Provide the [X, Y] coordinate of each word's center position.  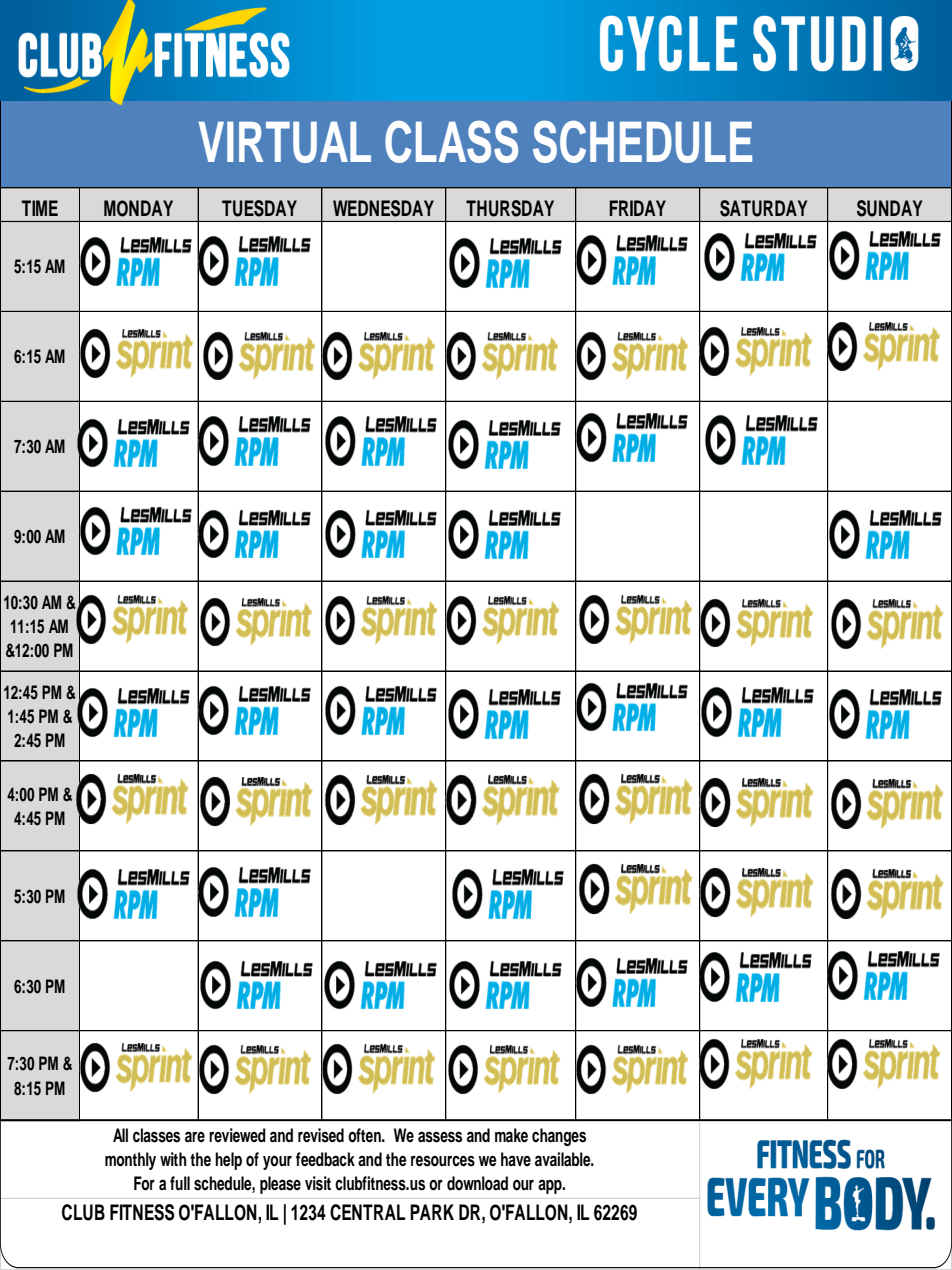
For [144, 1183]
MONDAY [138, 208]
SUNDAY [889, 208]
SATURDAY [763, 208]
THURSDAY [510, 208]
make [511, 1135]
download [477, 1183]
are [195, 1137]
